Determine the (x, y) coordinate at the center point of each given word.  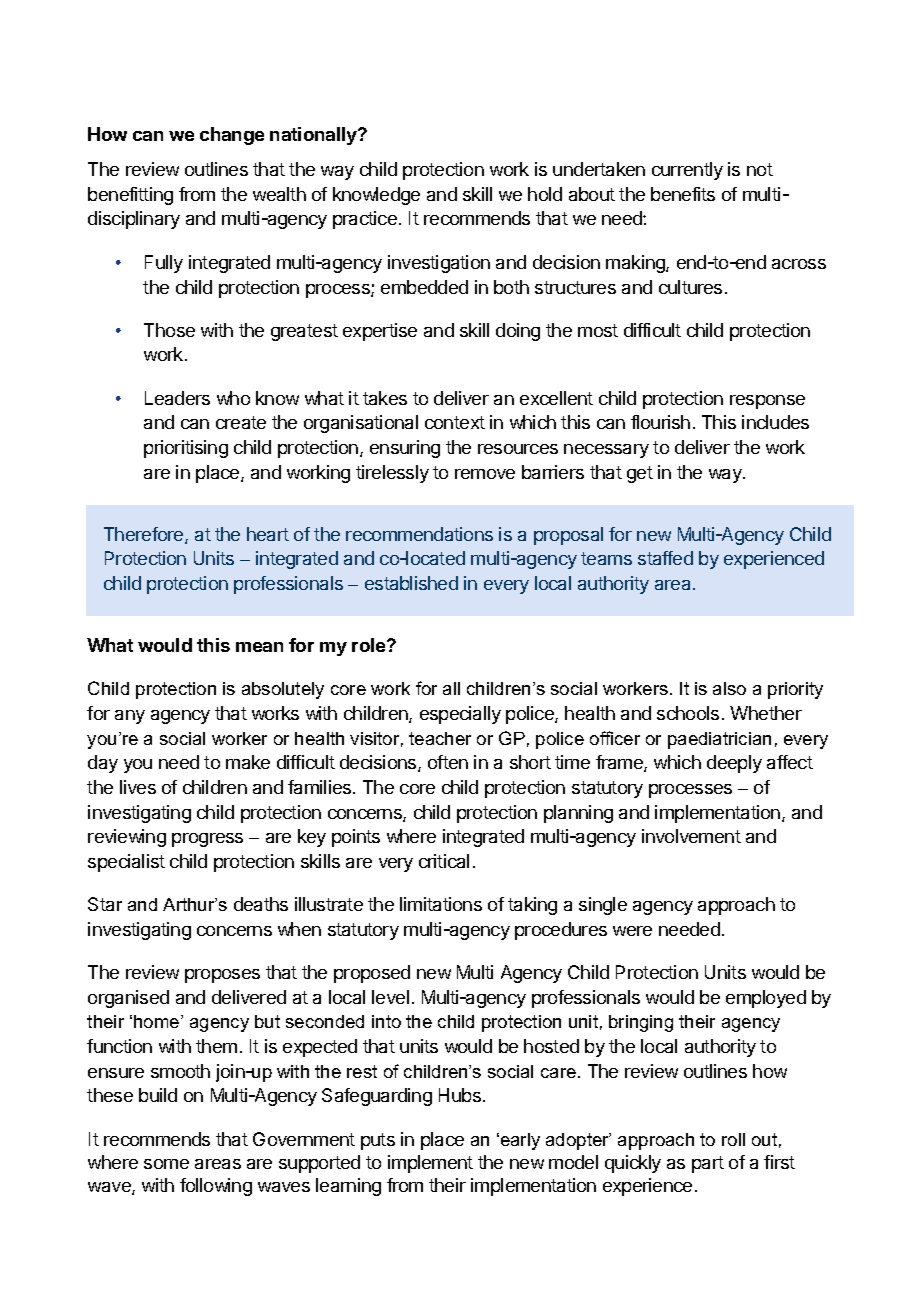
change (232, 136)
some (166, 1164)
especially (460, 715)
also (729, 688)
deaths (261, 904)
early (519, 1141)
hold (545, 194)
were (632, 931)
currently (687, 171)
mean (259, 647)
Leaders (177, 398)
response (767, 402)
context (455, 422)
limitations (441, 904)
